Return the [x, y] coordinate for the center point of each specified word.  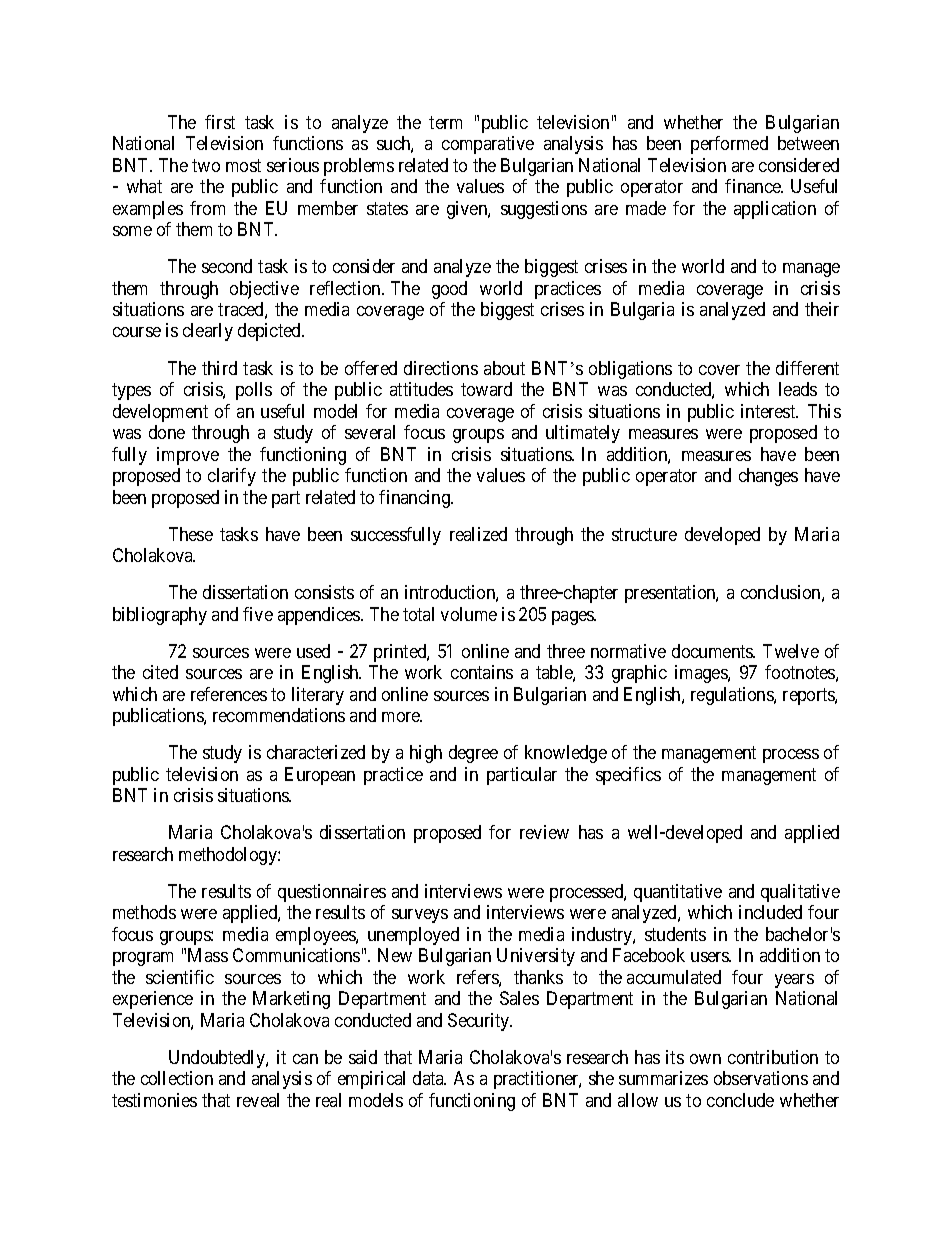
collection [177, 1078]
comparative [488, 145]
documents [713, 651]
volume [469, 614]
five [258, 614]
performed [729, 145]
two [206, 165]
